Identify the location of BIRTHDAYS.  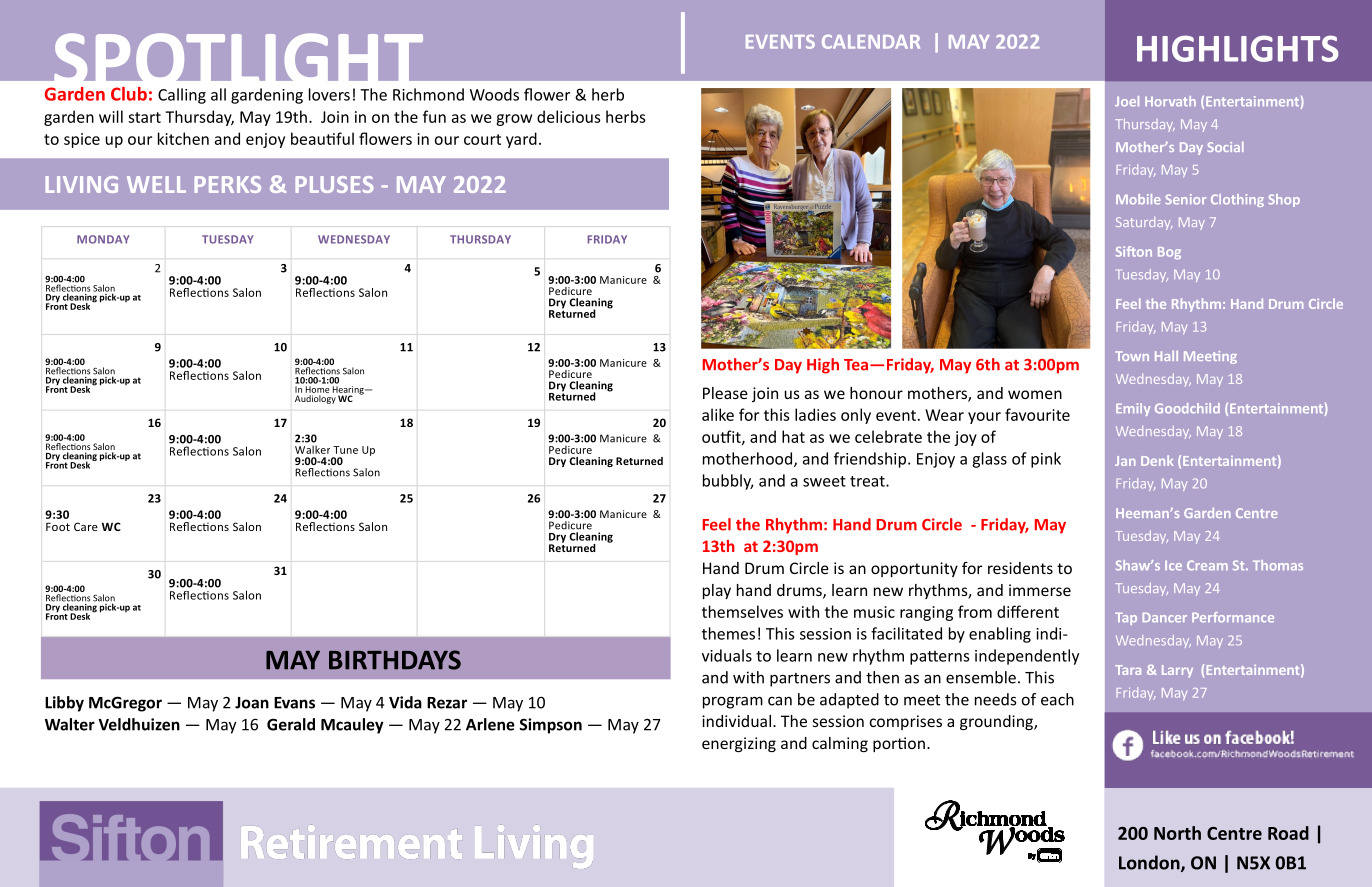
(395, 660).
